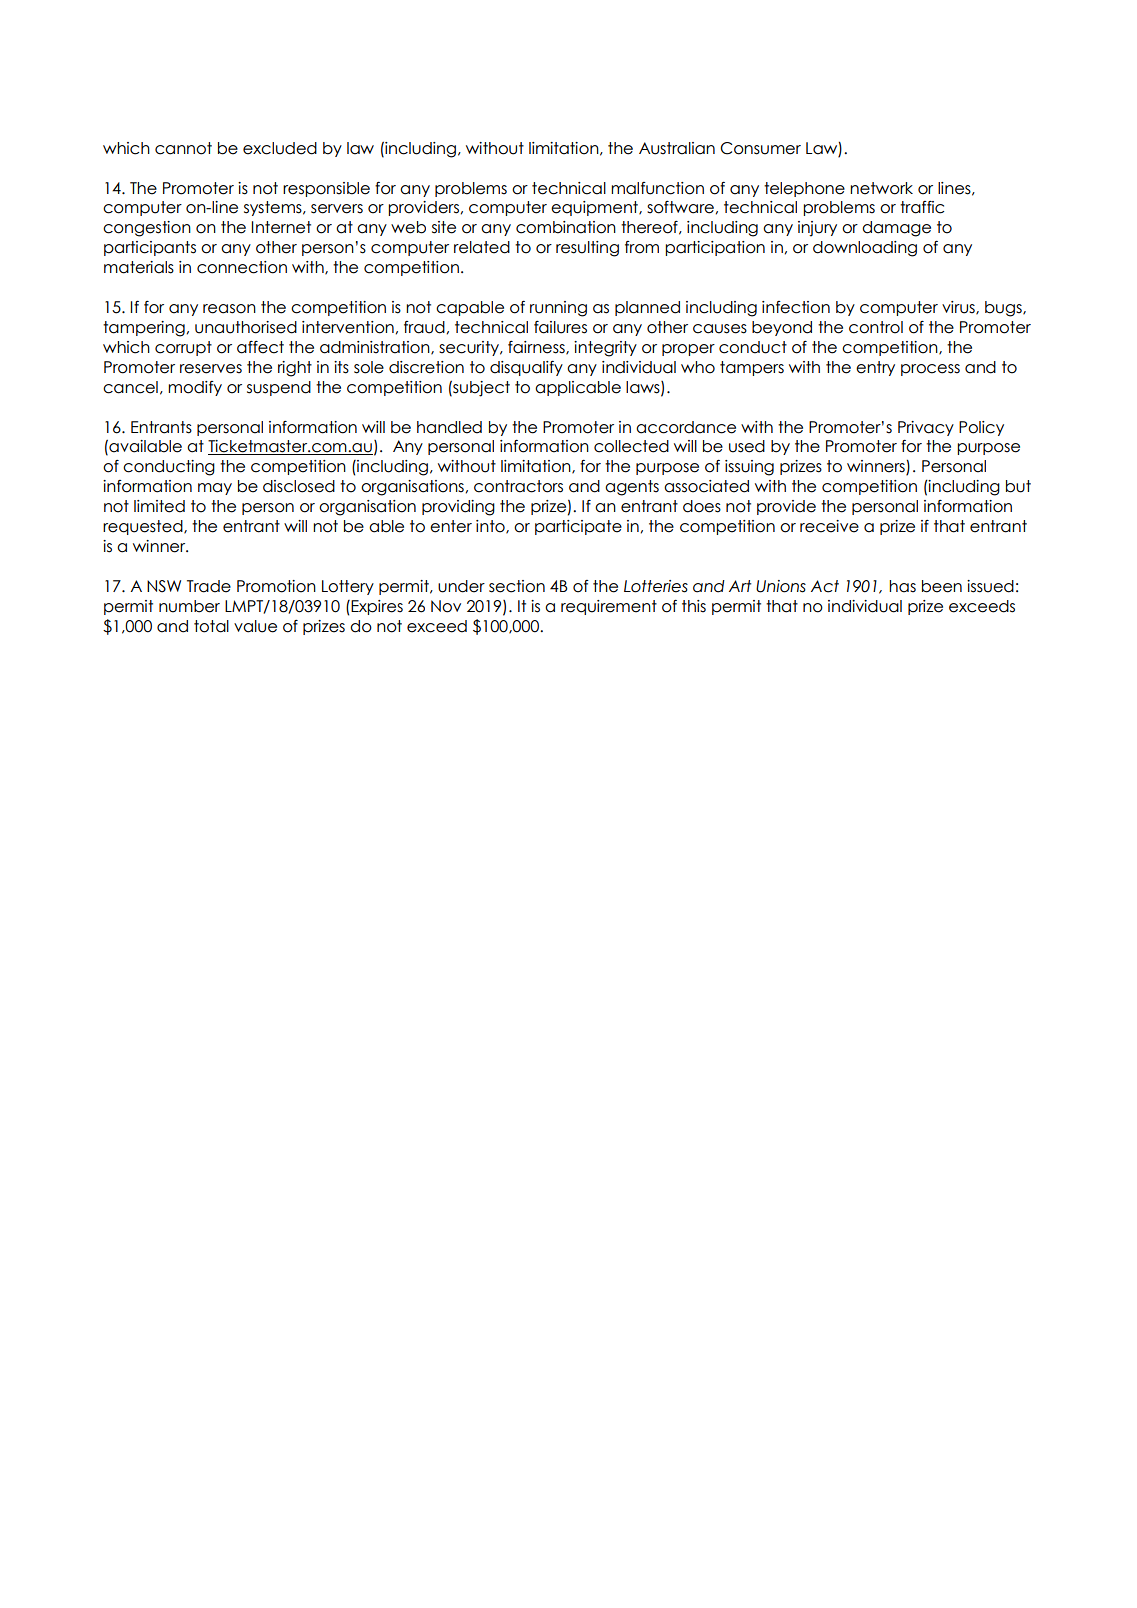  Describe the element at coordinates (279, 388) in the screenshot. I see `suspend` at that location.
